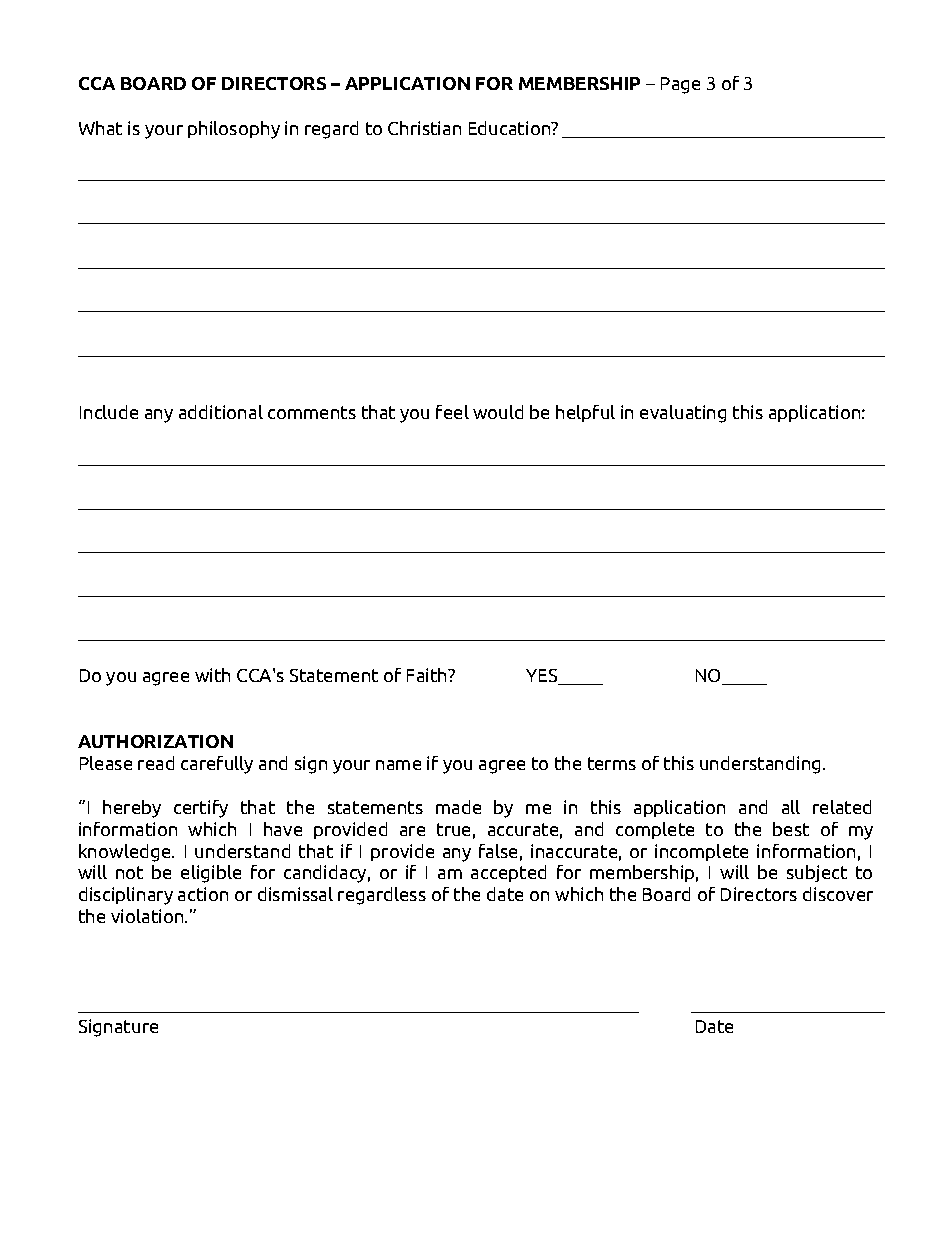 The height and width of the document is (1233, 952). What do you see at coordinates (203, 894) in the document?
I see `action` at bounding box center [203, 894].
